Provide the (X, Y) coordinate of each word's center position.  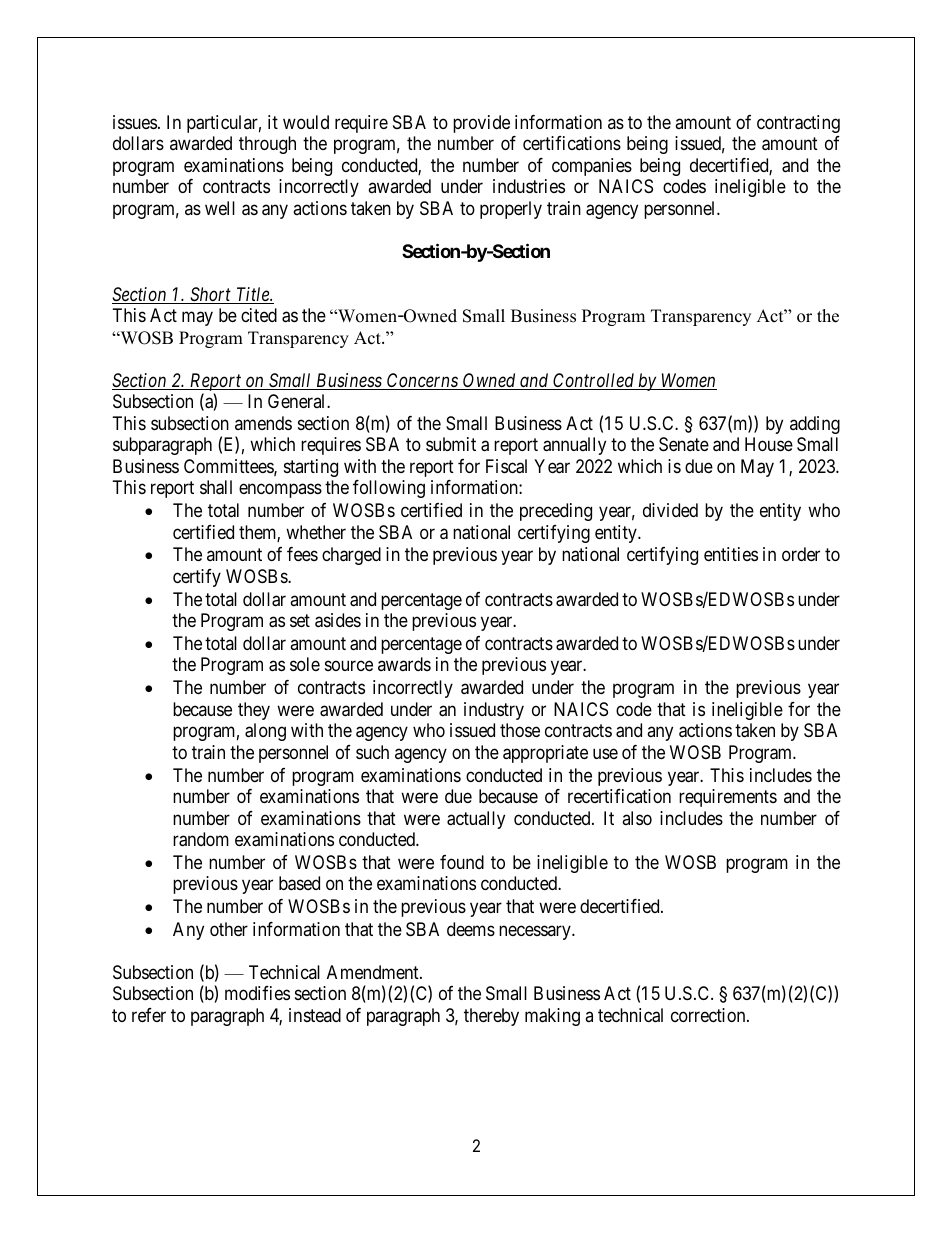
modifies (257, 993)
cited (259, 315)
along (265, 732)
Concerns (422, 381)
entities (731, 554)
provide (481, 124)
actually (476, 820)
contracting (798, 124)
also (637, 818)
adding (815, 425)
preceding (556, 512)
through (267, 145)
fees (302, 554)
